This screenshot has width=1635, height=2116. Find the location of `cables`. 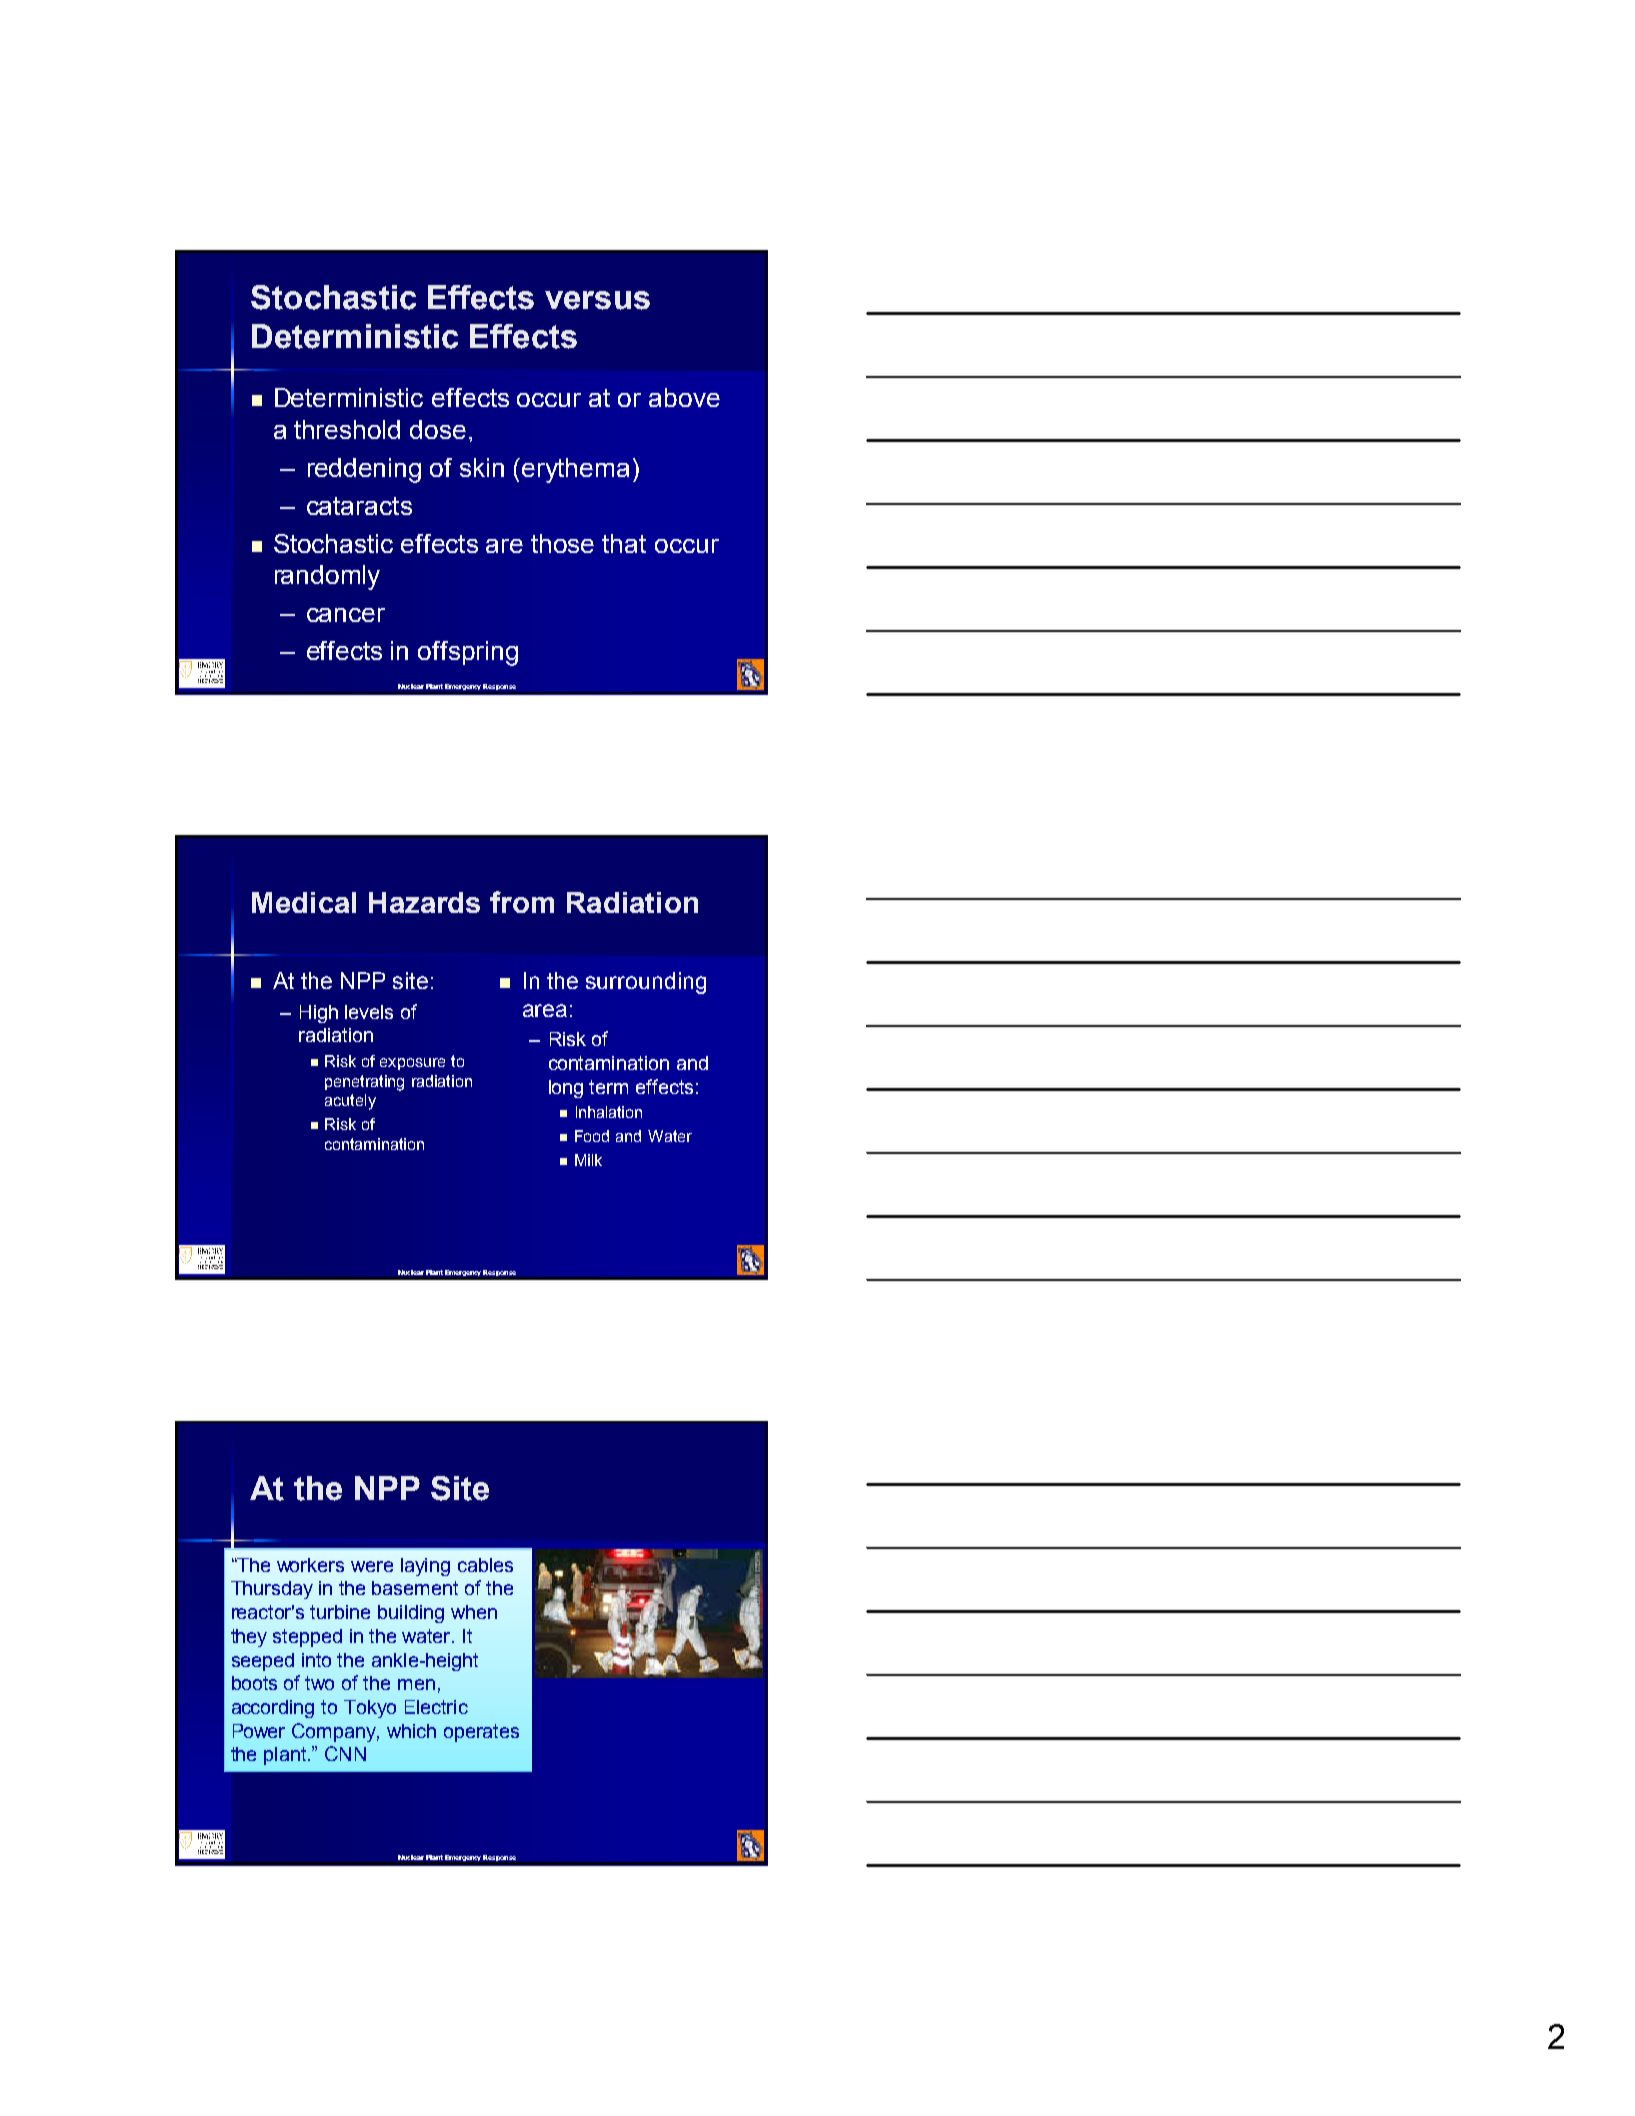

cables is located at coordinates (485, 1565).
